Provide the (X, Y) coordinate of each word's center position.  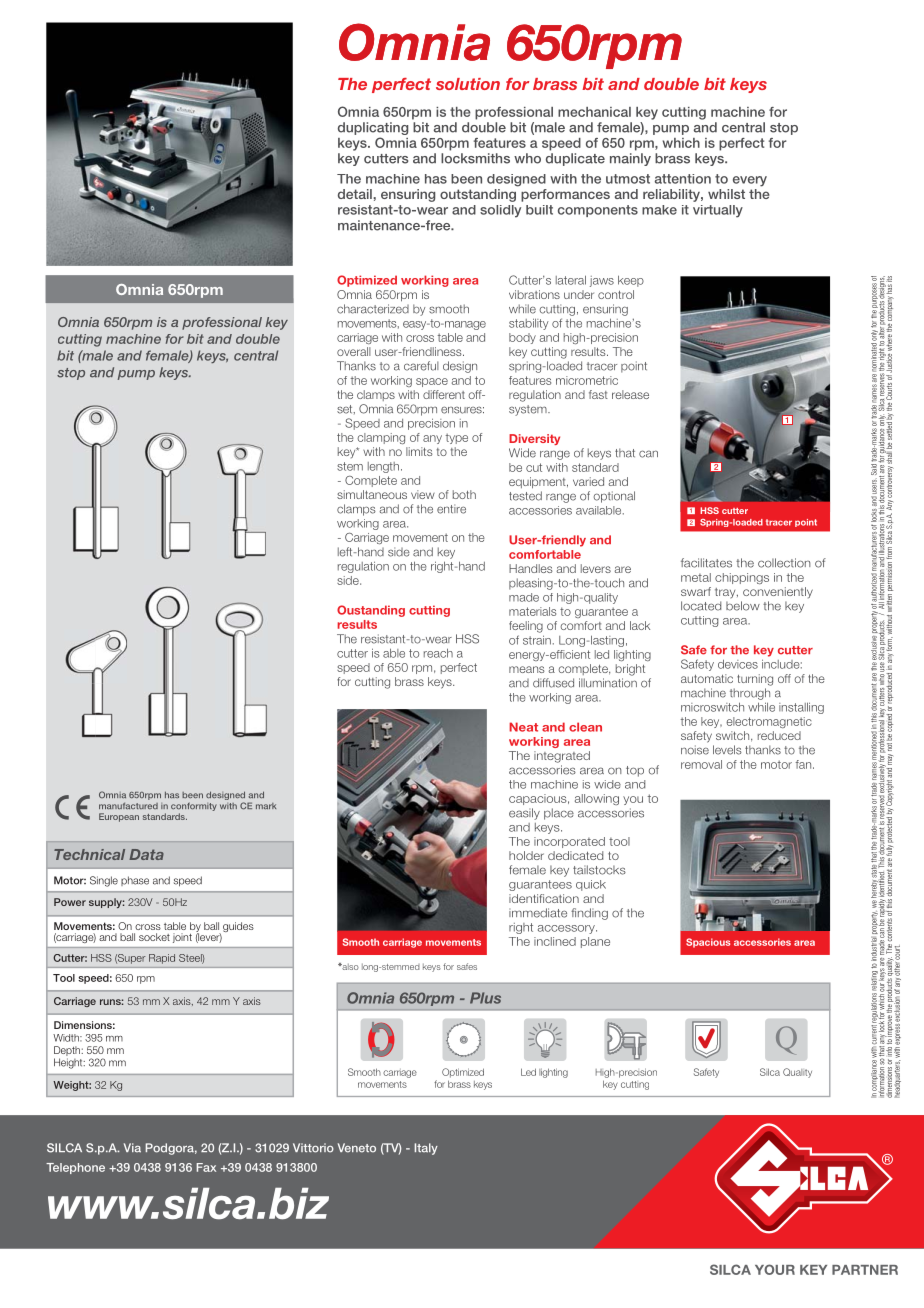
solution (468, 84)
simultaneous (372, 494)
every (750, 181)
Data (146, 854)
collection (784, 563)
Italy (426, 1149)
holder (526, 855)
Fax (206, 1167)
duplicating (373, 130)
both (464, 494)
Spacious (708, 943)
